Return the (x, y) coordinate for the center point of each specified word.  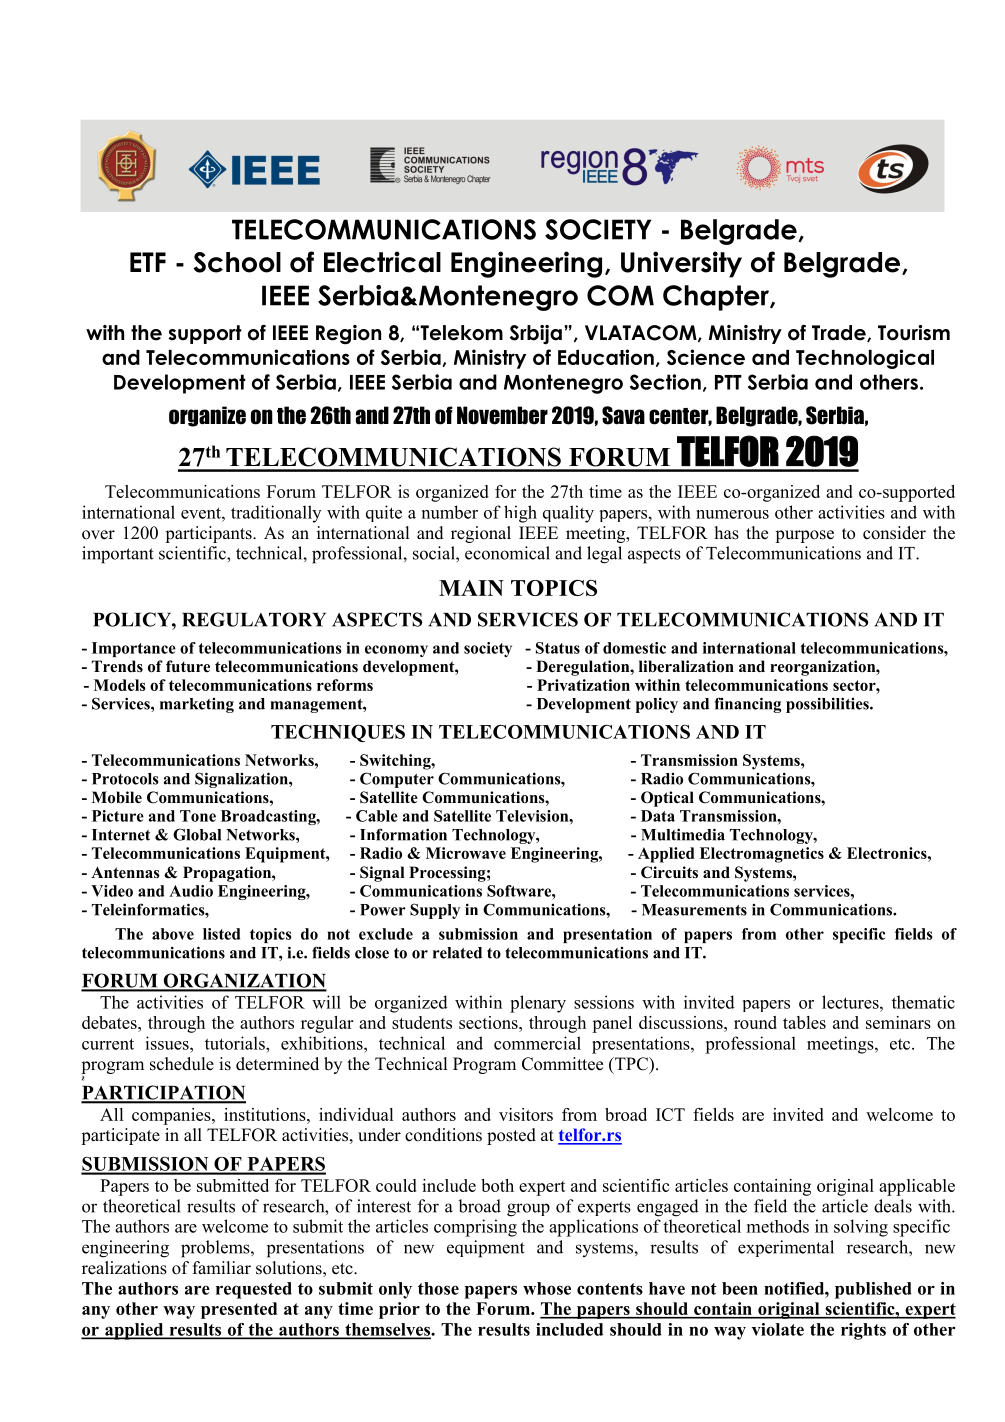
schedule (182, 1064)
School (237, 262)
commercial (537, 1043)
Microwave (466, 853)
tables (804, 1022)
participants (209, 534)
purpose (804, 536)
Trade (840, 333)
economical (507, 553)
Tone (198, 816)
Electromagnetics (762, 855)
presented (239, 1310)
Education (606, 357)
